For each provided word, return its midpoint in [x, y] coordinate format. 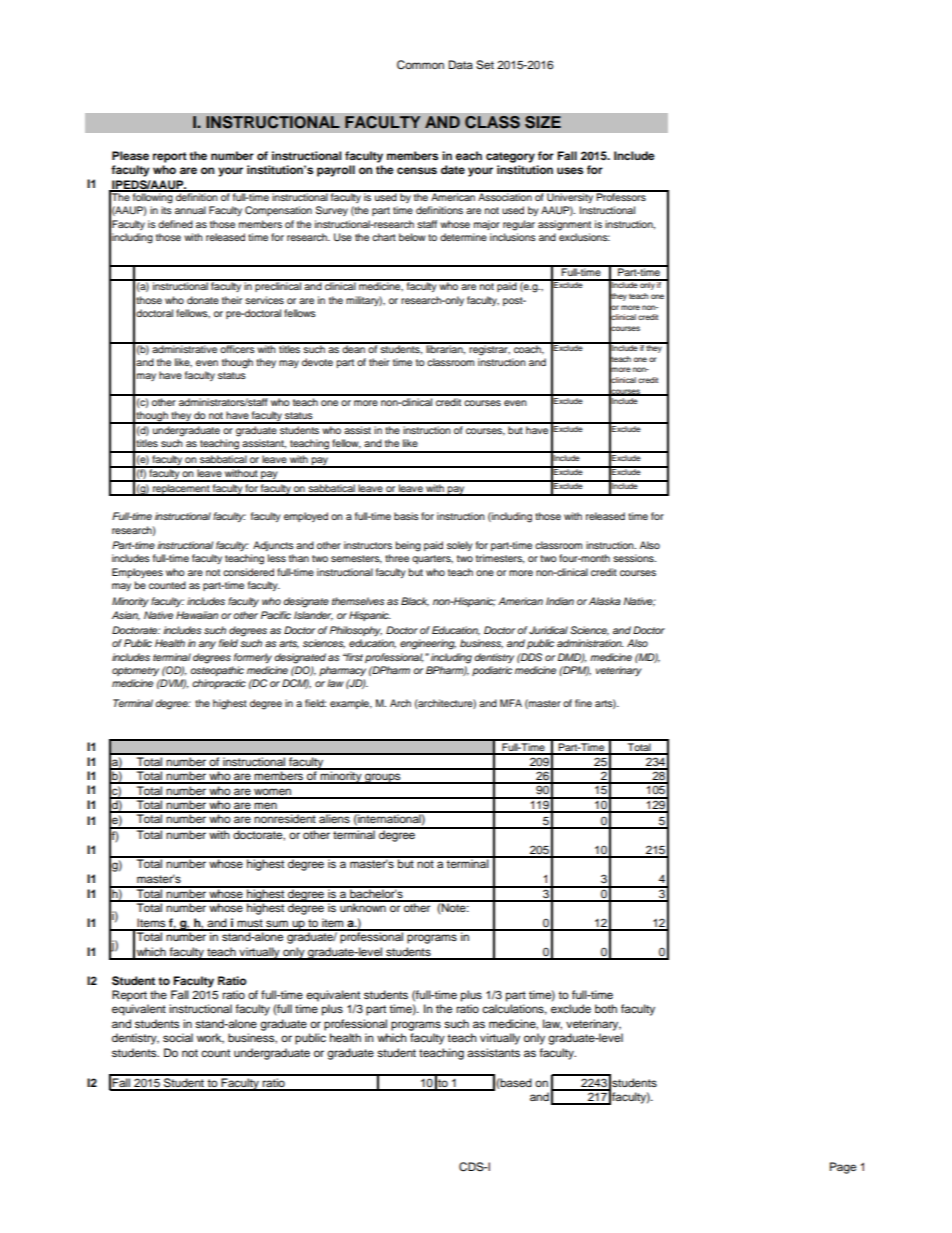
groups [383, 778]
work [210, 1038]
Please [130, 155]
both [606, 1008]
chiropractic [219, 684]
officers [237, 348]
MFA [511, 703]
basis [406, 516]
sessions [634, 558]
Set [485, 65]
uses [570, 170]
